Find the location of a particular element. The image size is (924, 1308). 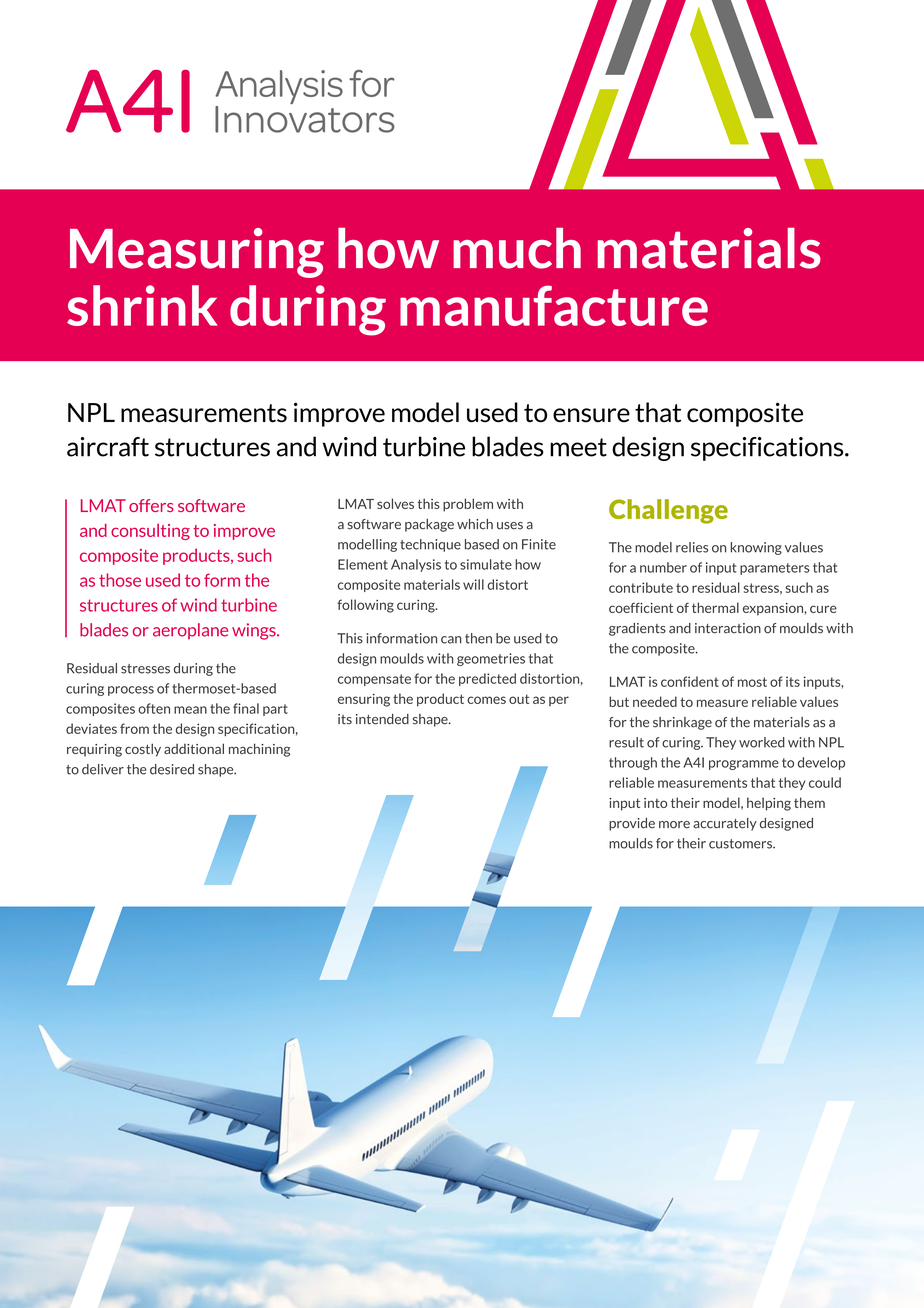

accurately is located at coordinates (725, 824).
